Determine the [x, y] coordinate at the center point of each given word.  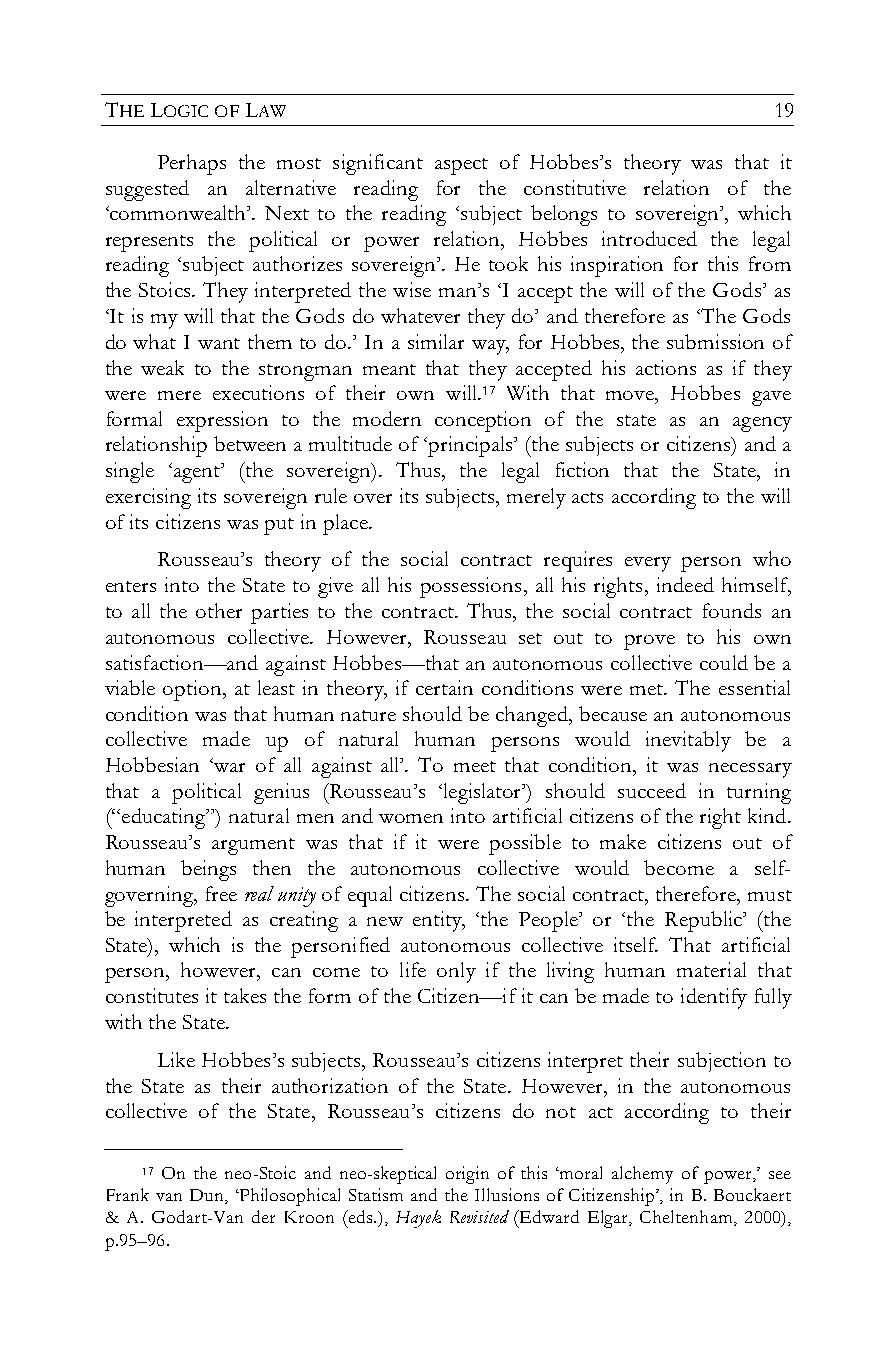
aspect [461, 166]
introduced [649, 238]
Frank [128, 1194]
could [724, 662]
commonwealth [178, 212]
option [193, 690]
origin [467, 1175]
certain [444, 687]
